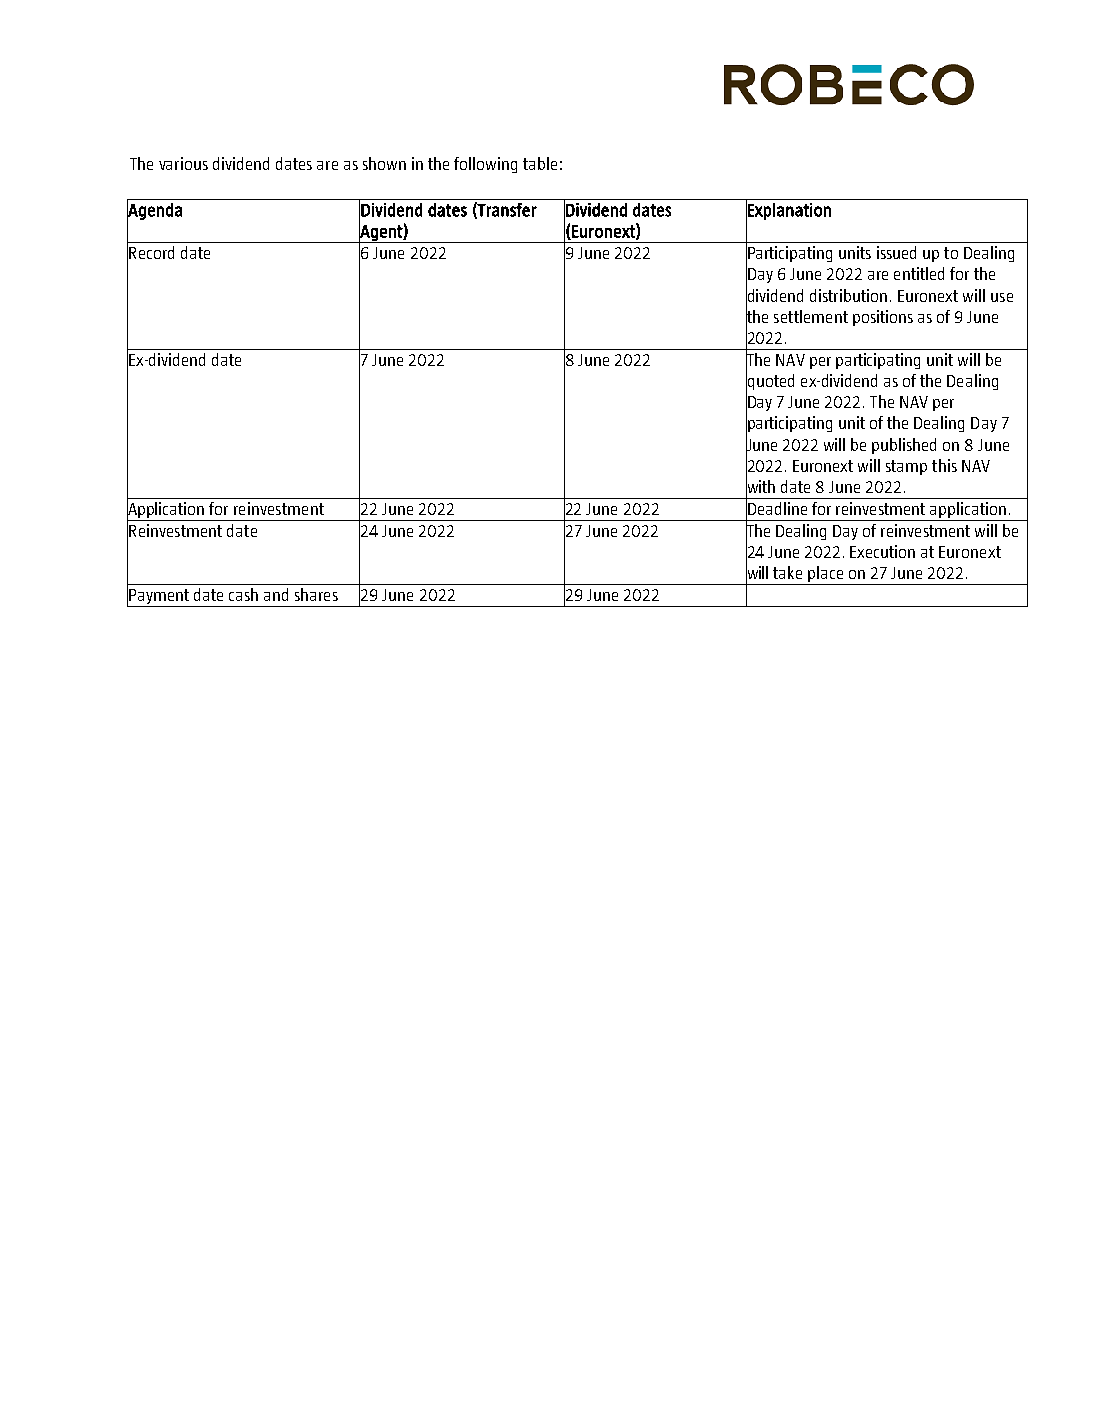 The width and height of the screenshot is (1104, 1428). I want to click on issued, so click(896, 252).
